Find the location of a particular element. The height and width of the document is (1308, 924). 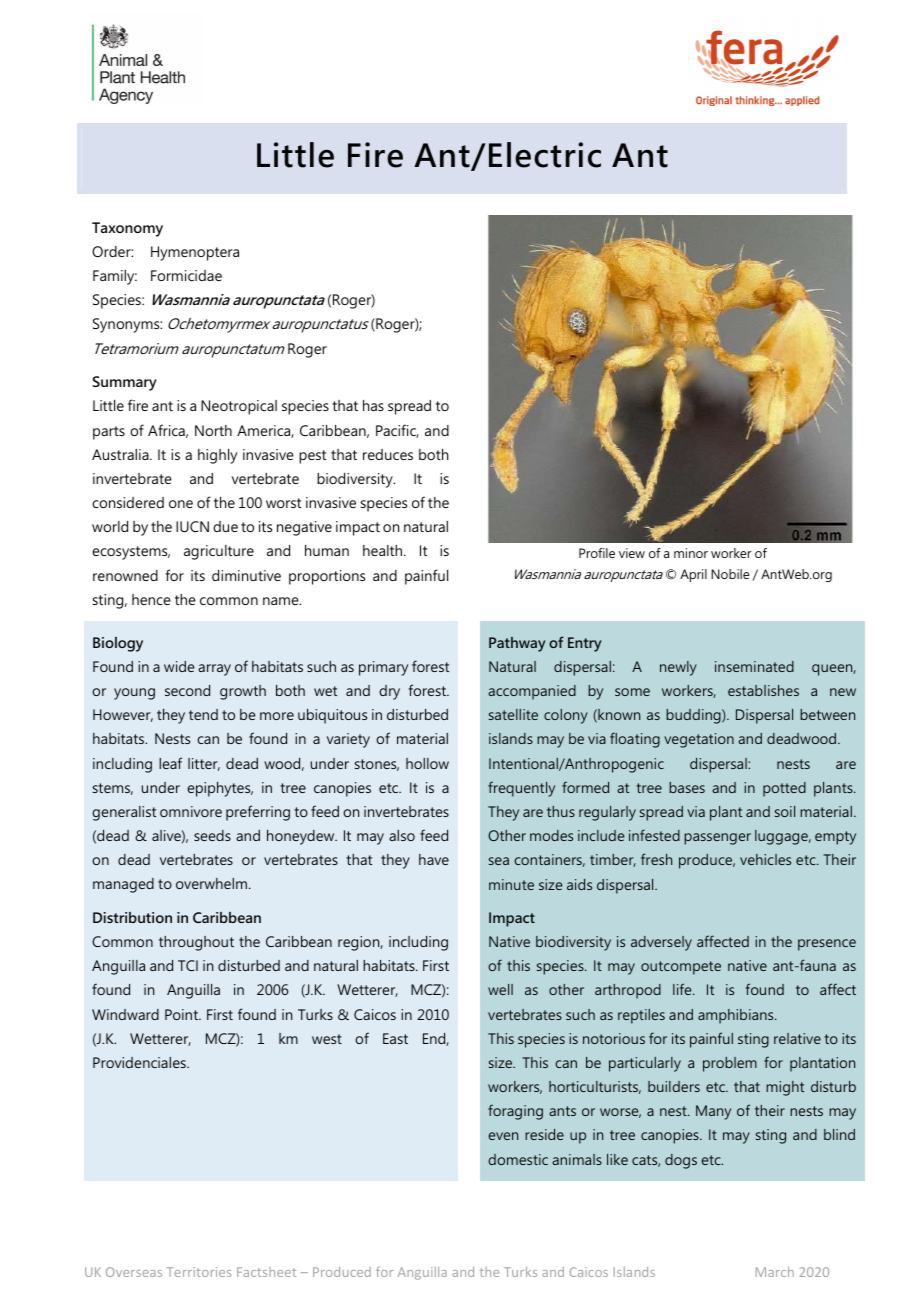

domestic is located at coordinates (518, 1159).
